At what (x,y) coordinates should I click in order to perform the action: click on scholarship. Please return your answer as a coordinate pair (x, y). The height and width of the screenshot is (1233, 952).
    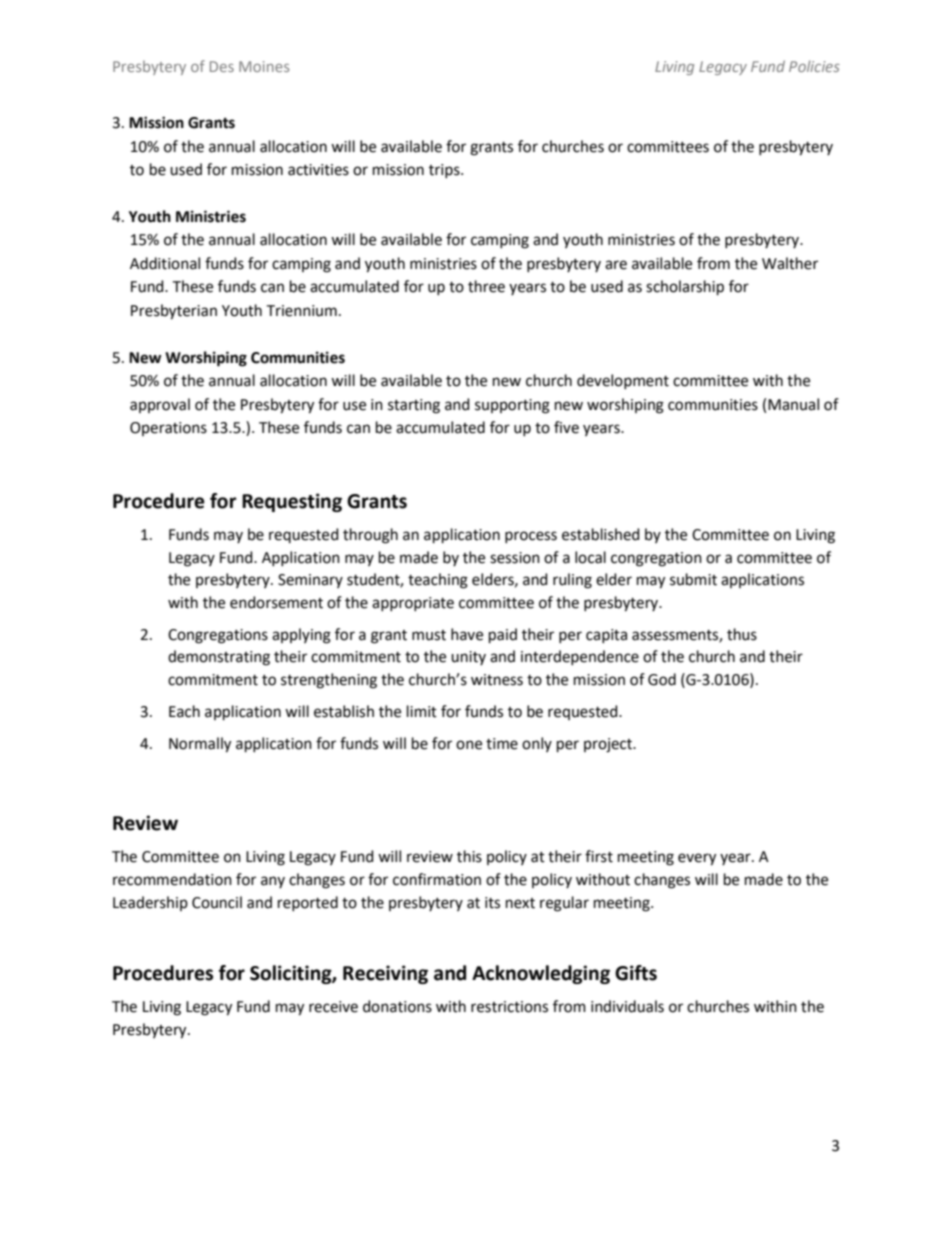
    Looking at the image, I should click on (685, 287).
